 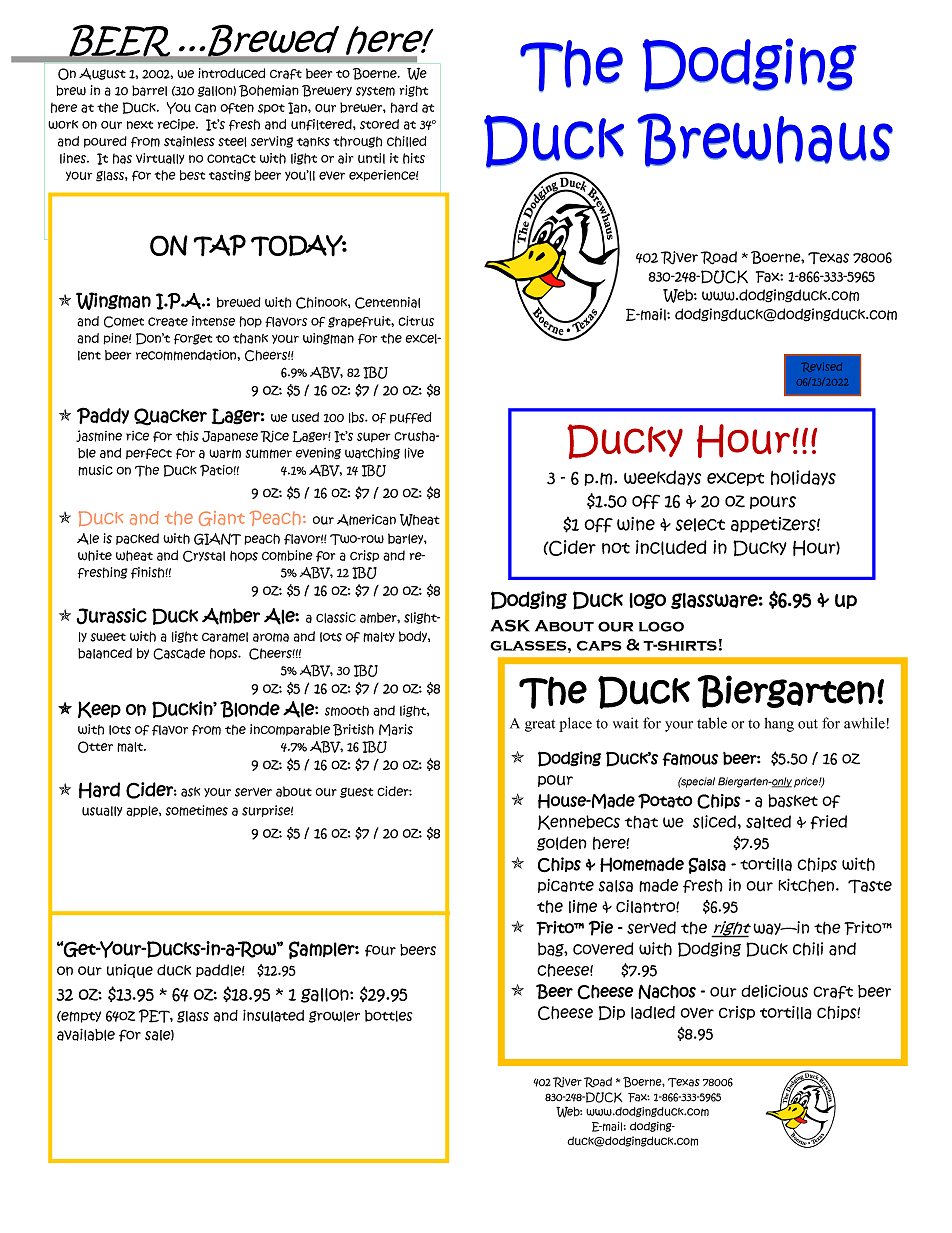 I want to click on select, so click(x=700, y=525).
